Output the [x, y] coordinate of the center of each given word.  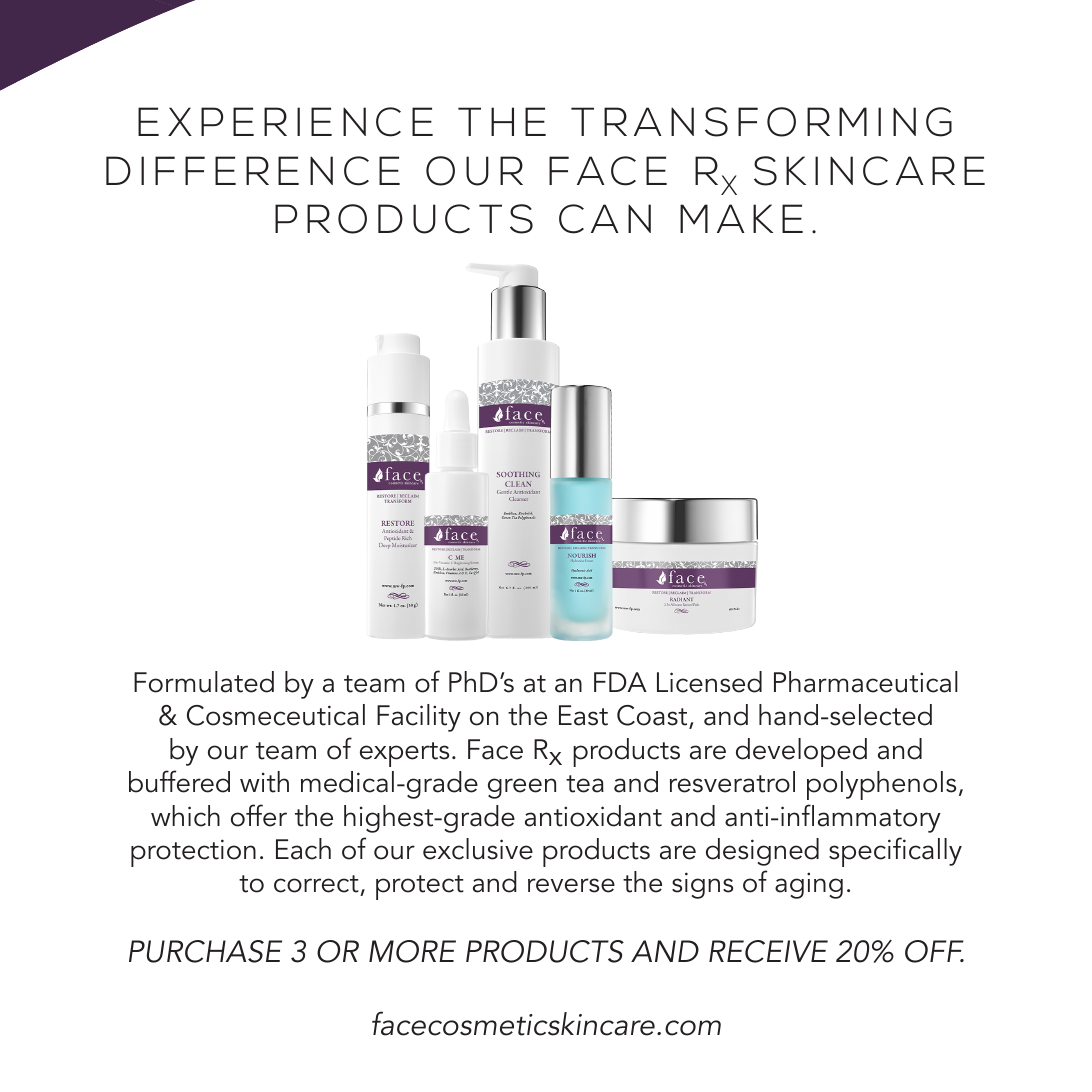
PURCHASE [205, 951]
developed [801, 752]
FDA [620, 682]
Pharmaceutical [866, 682]
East [583, 715]
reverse [571, 885]
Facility [419, 718]
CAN [605, 219]
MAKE [741, 218]
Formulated [204, 682]
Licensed [709, 682]
